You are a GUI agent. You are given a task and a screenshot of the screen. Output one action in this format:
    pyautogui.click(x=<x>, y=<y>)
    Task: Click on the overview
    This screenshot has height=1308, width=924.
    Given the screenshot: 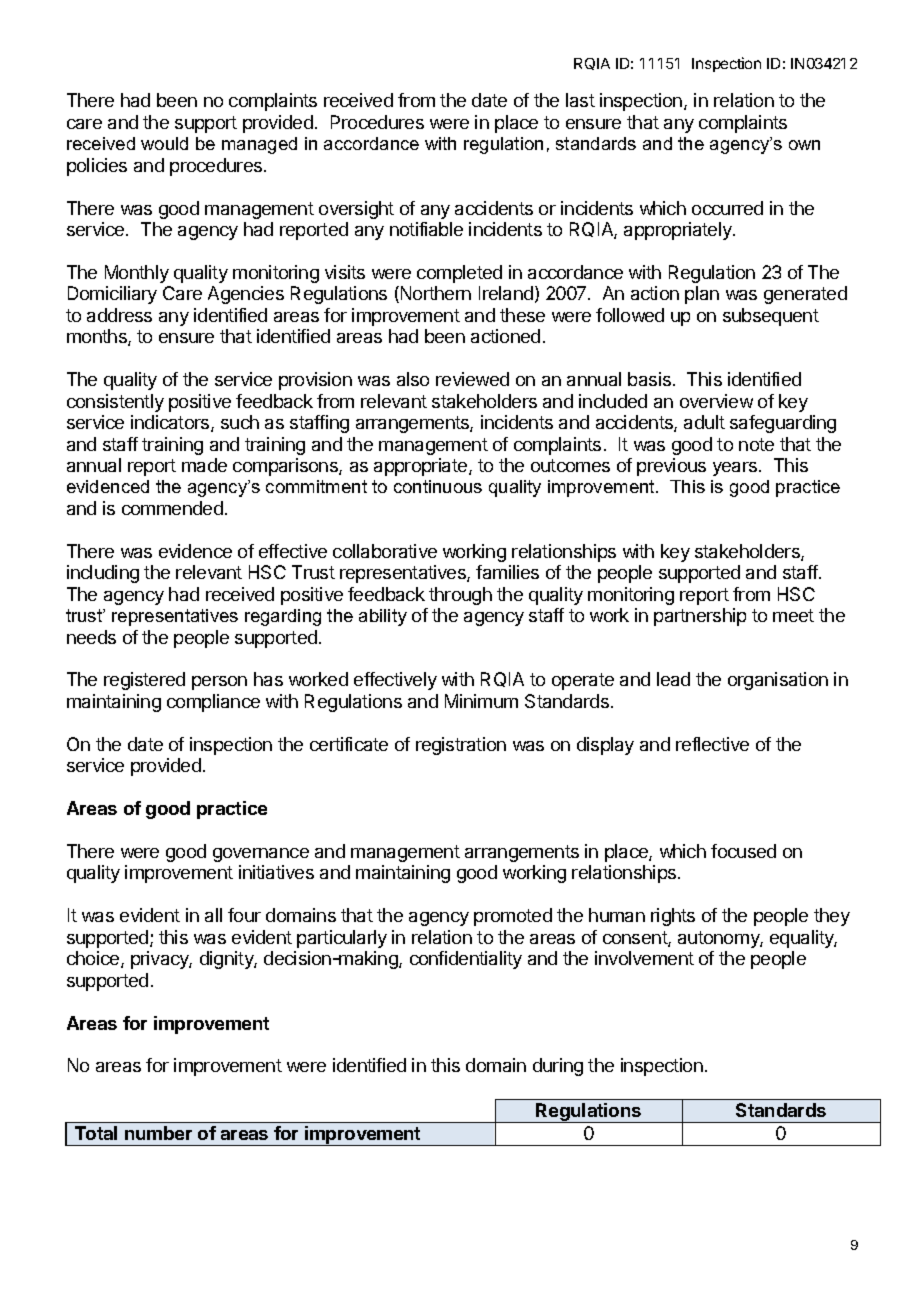 What is the action you would take?
    pyautogui.click(x=716, y=401)
